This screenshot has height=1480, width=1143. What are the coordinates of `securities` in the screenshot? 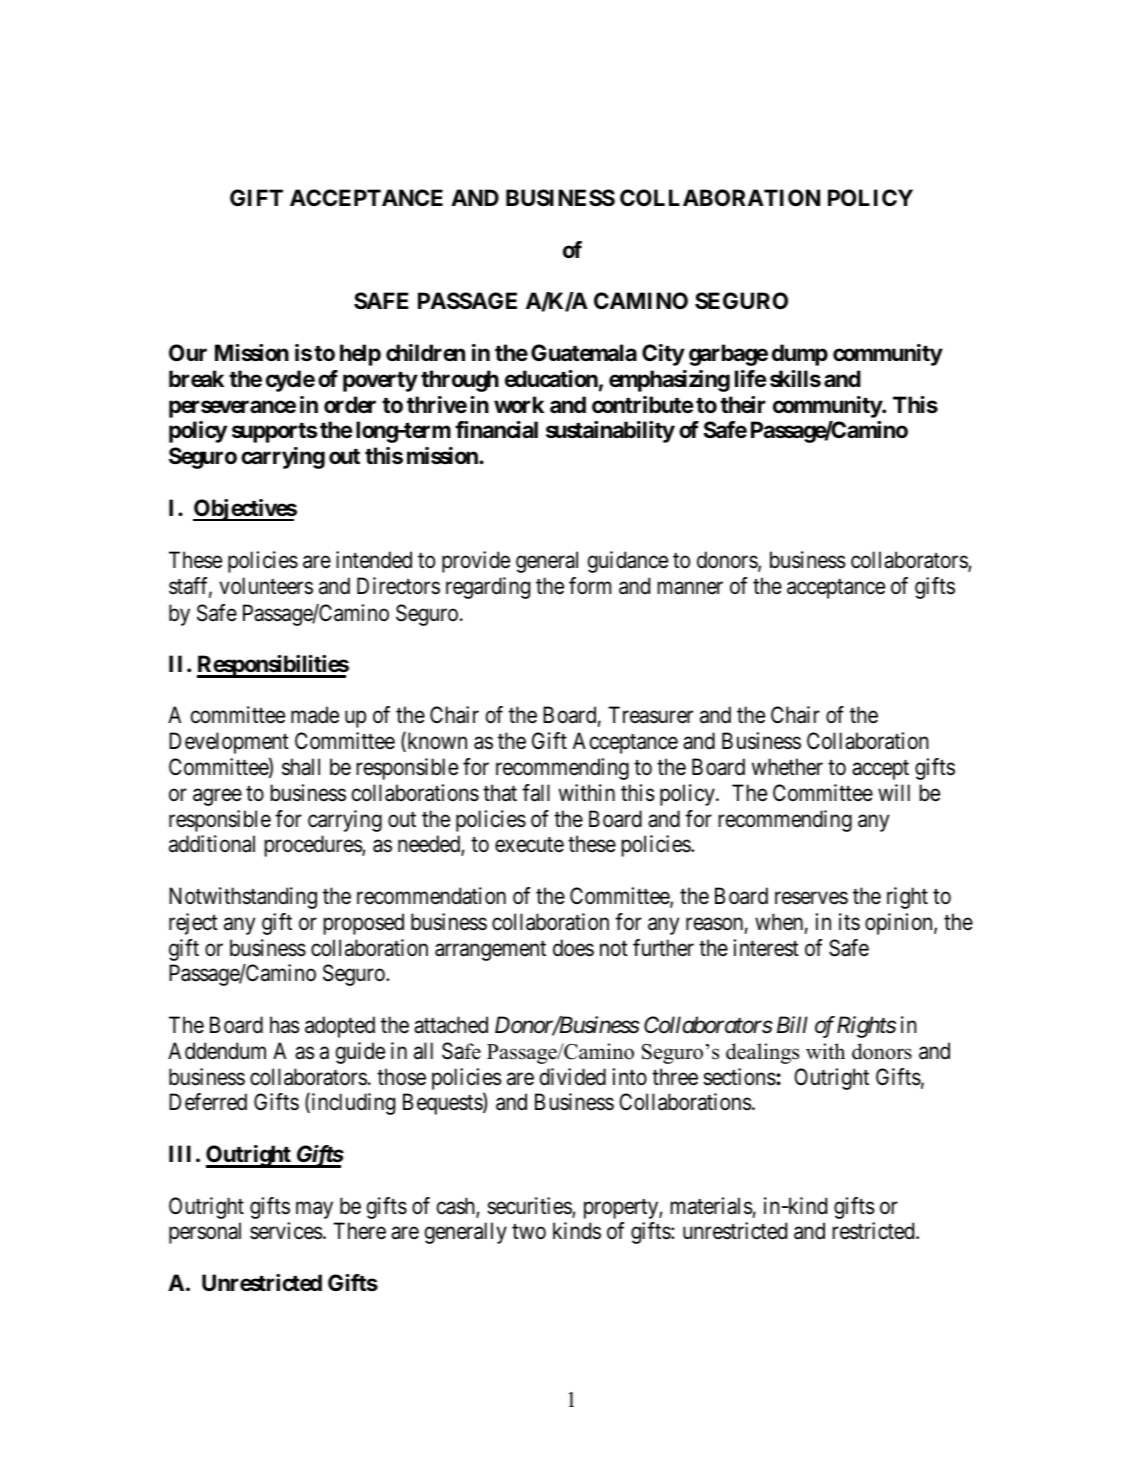 It's located at (530, 1207).
